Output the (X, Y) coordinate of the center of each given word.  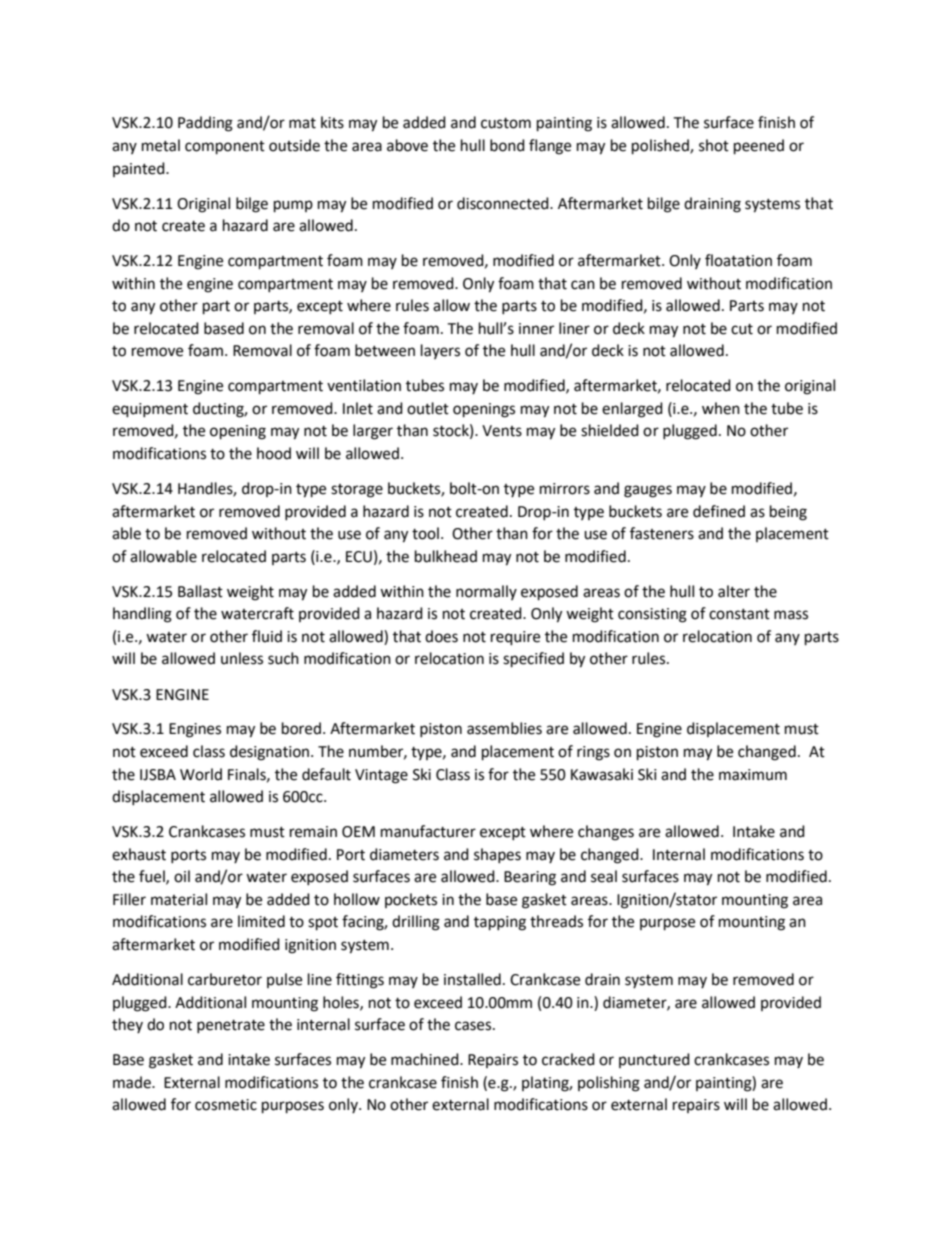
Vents (502, 431)
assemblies (504, 728)
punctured (654, 1060)
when (721, 408)
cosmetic (226, 1105)
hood (274, 453)
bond (507, 145)
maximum (753, 775)
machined (426, 1059)
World (201, 774)
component (225, 148)
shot (714, 145)
